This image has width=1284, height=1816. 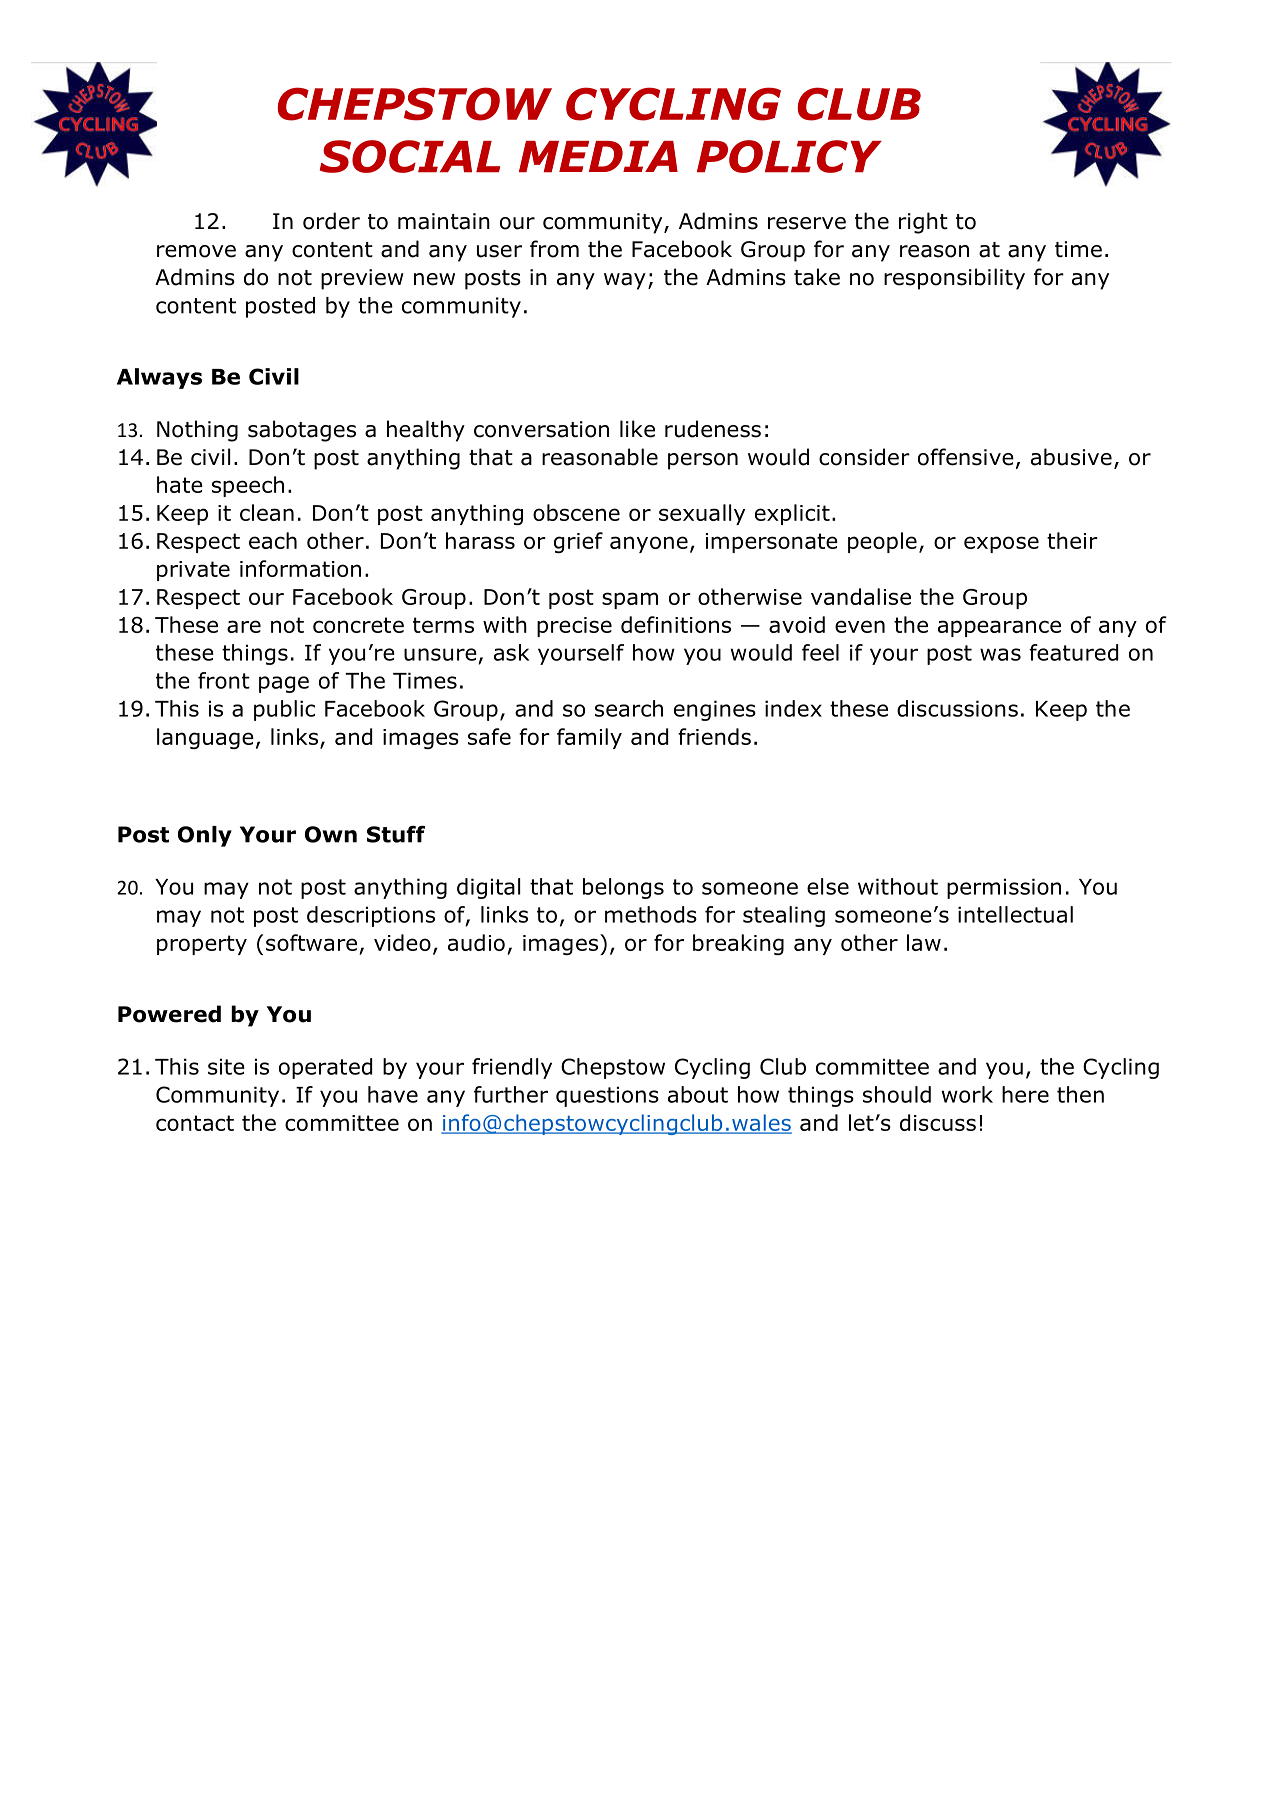 I want to click on right, so click(x=923, y=223).
